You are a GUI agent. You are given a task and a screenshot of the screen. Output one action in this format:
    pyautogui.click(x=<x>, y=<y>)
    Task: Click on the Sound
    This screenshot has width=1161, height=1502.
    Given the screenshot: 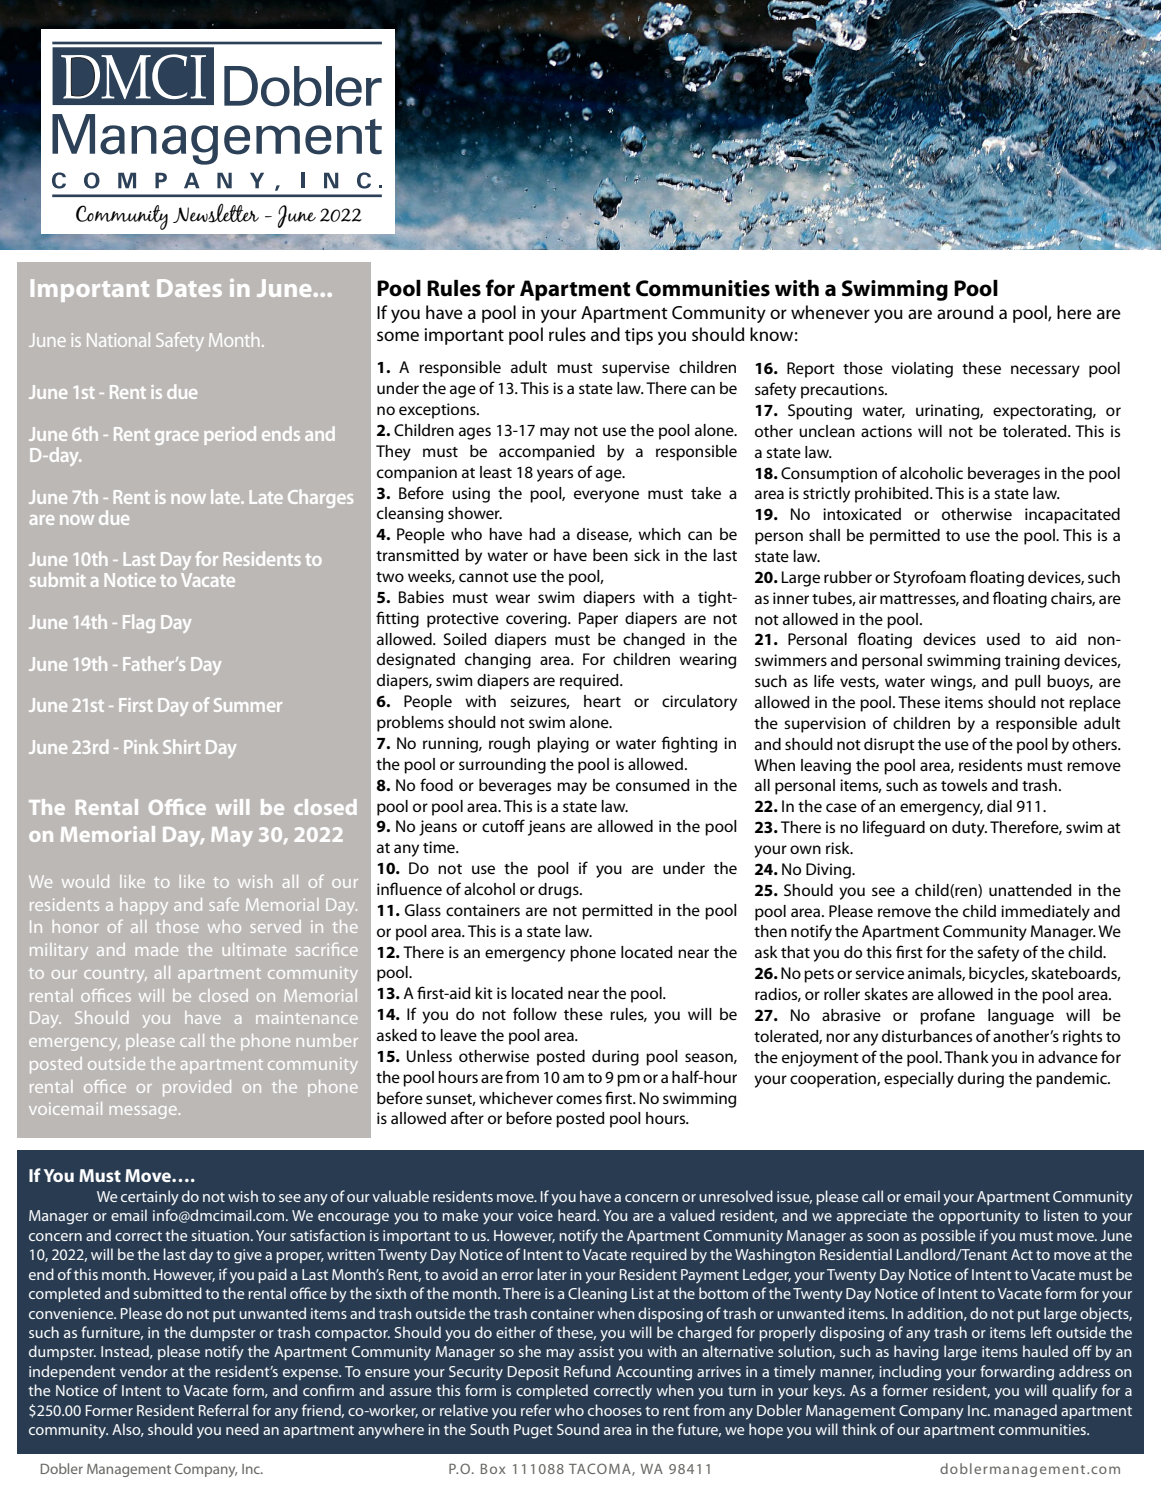 What is the action you would take?
    pyautogui.click(x=578, y=1429)
